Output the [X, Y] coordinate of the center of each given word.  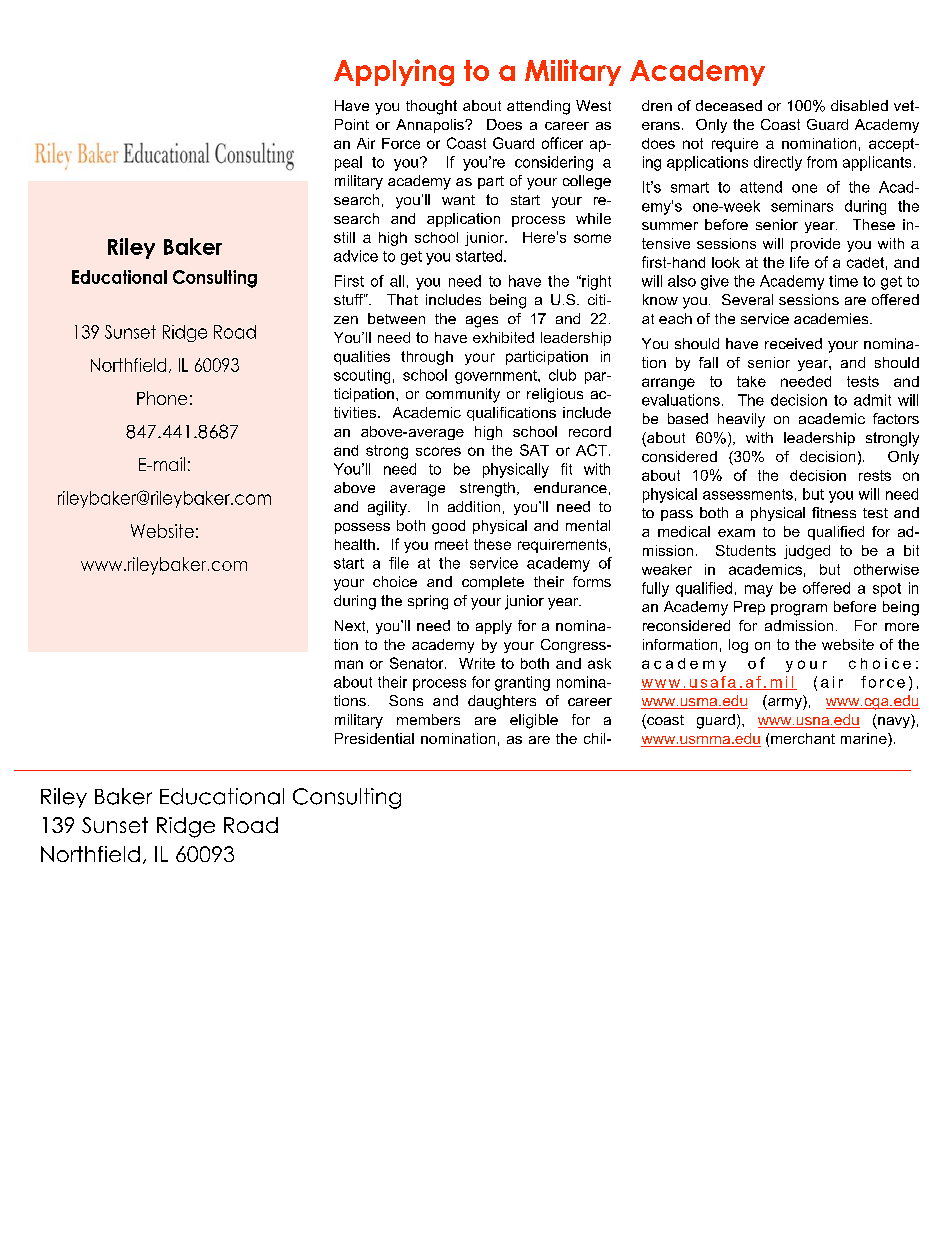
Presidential [374, 738]
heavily [741, 420]
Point [352, 124]
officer [562, 143]
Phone [162, 398]
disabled [859, 105]
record [590, 431]
